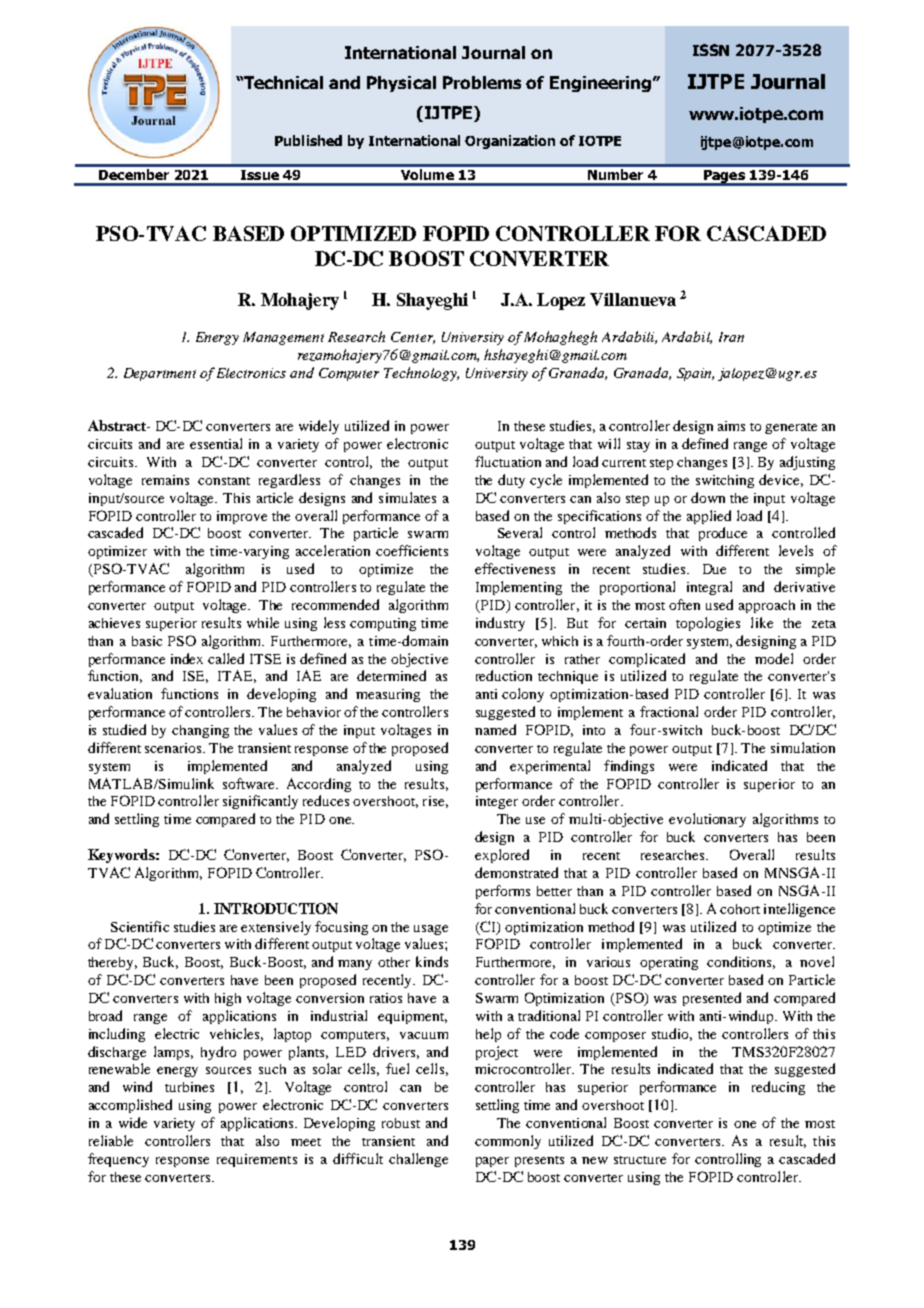  Describe the element at coordinates (740, 909) in the screenshot. I see `cohort` at that location.
